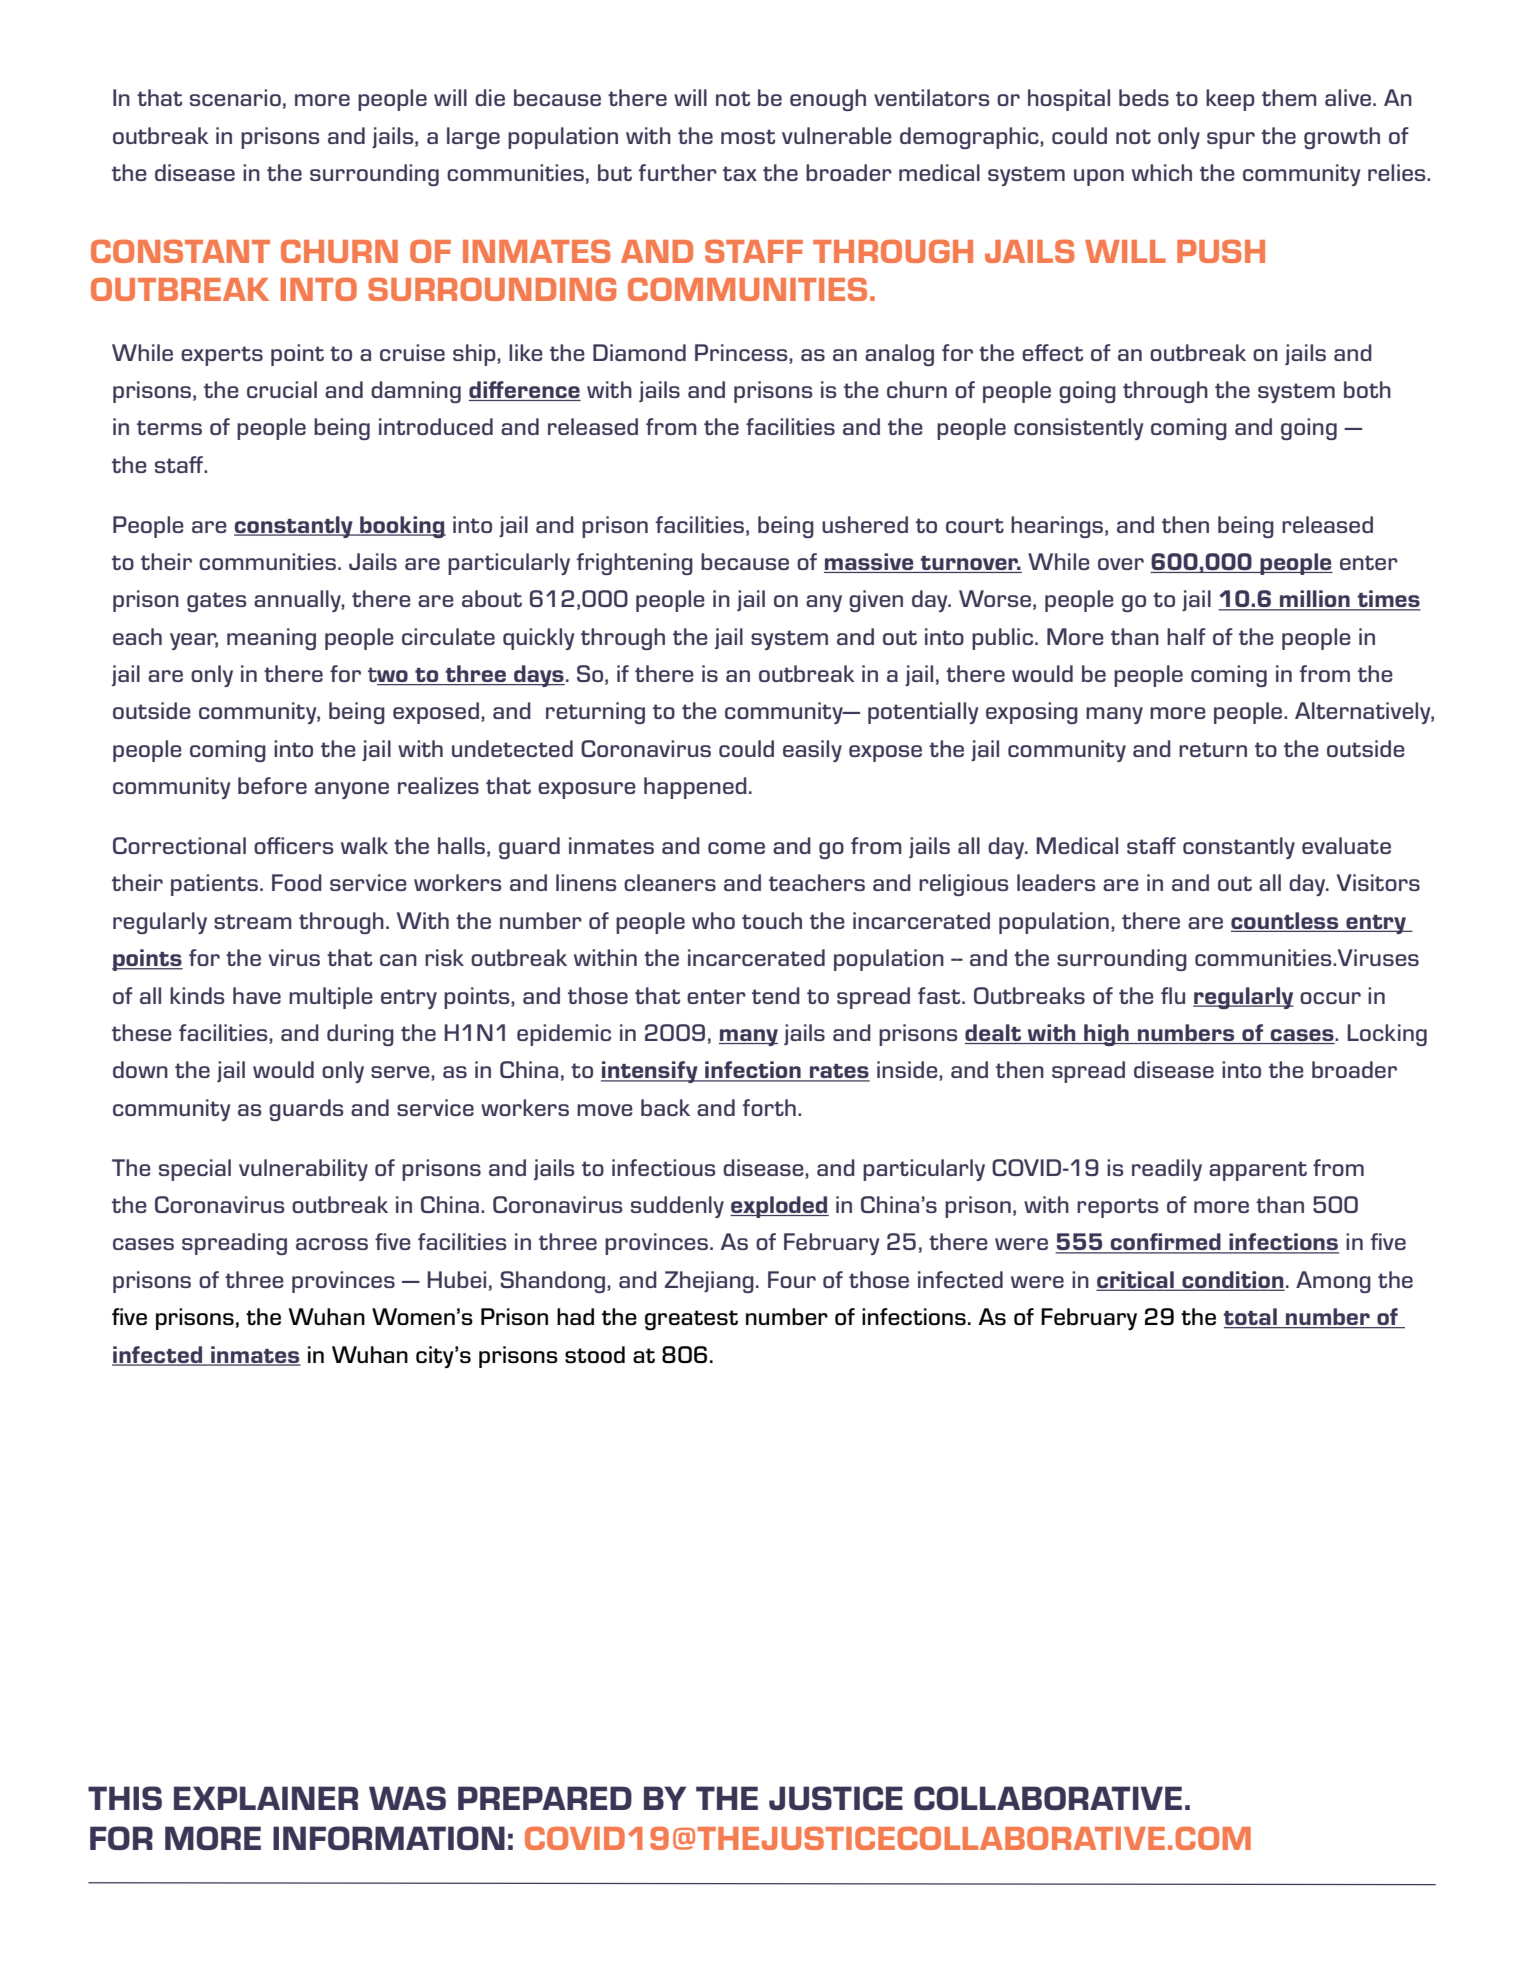 This image has height=1974, width=1525. I want to click on half, so click(1186, 636).
